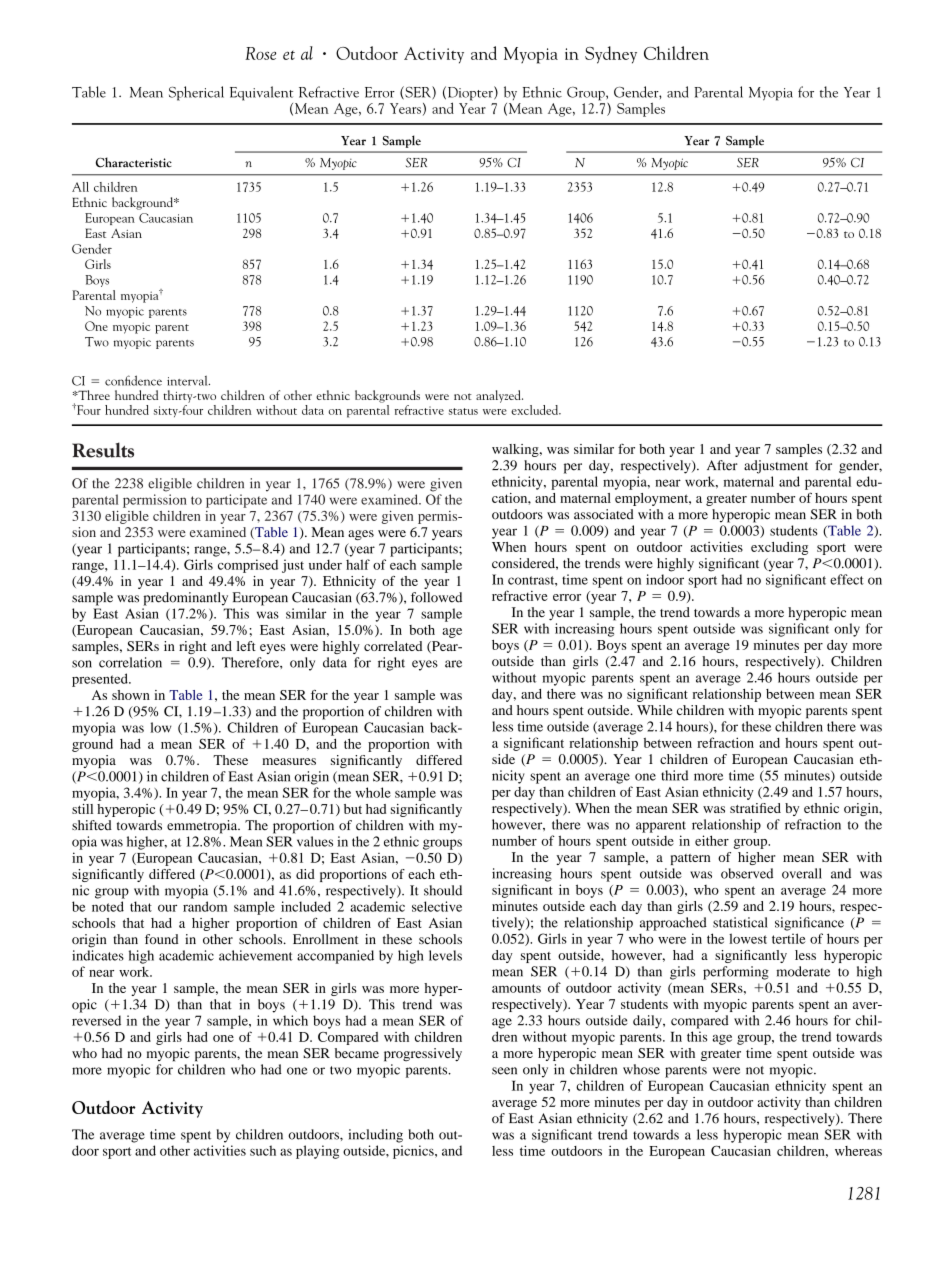 This document has height=1275, width=952. I want to click on predominantly, so click(185, 599).
